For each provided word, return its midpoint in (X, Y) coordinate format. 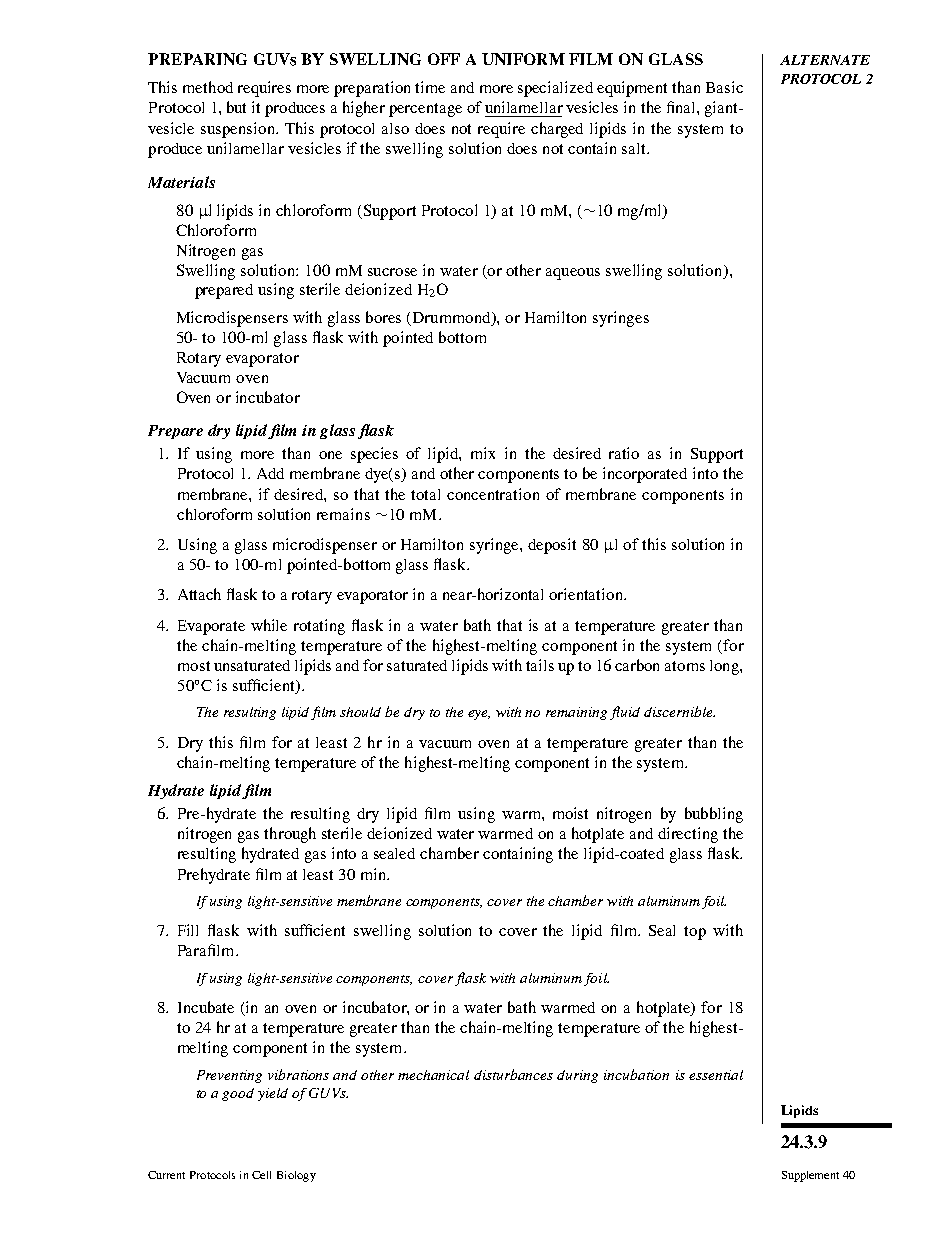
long (725, 667)
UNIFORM (523, 59)
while (269, 625)
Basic (724, 87)
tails (540, 665)
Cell (261, 1175)
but (236, 107)
